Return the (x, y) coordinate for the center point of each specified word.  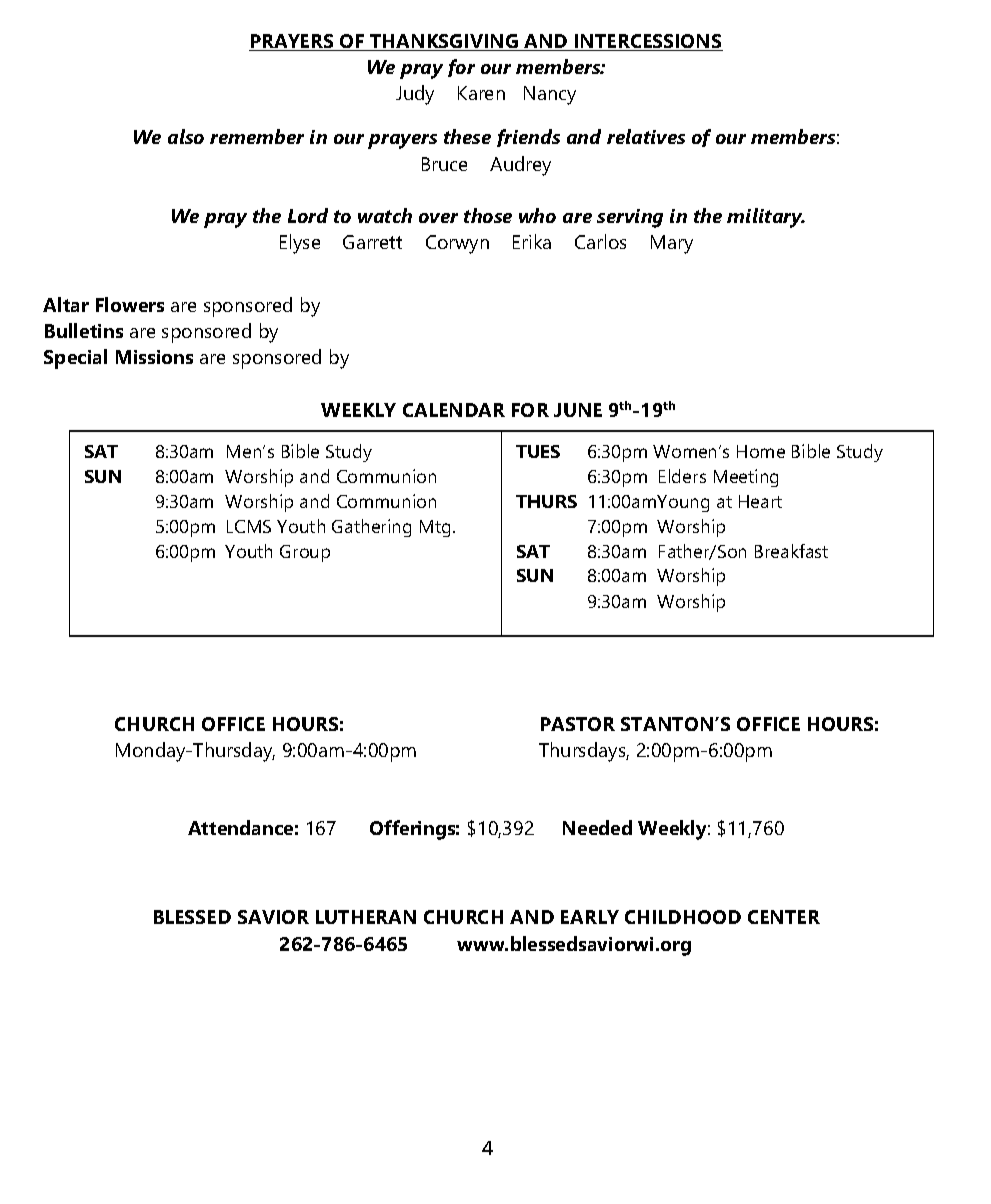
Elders (682, 476)
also (186, 136)
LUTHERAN (366, 917)
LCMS (249, 526)
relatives (646, 136)
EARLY (590, 917)
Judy (415, 95)
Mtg (435, 528)
